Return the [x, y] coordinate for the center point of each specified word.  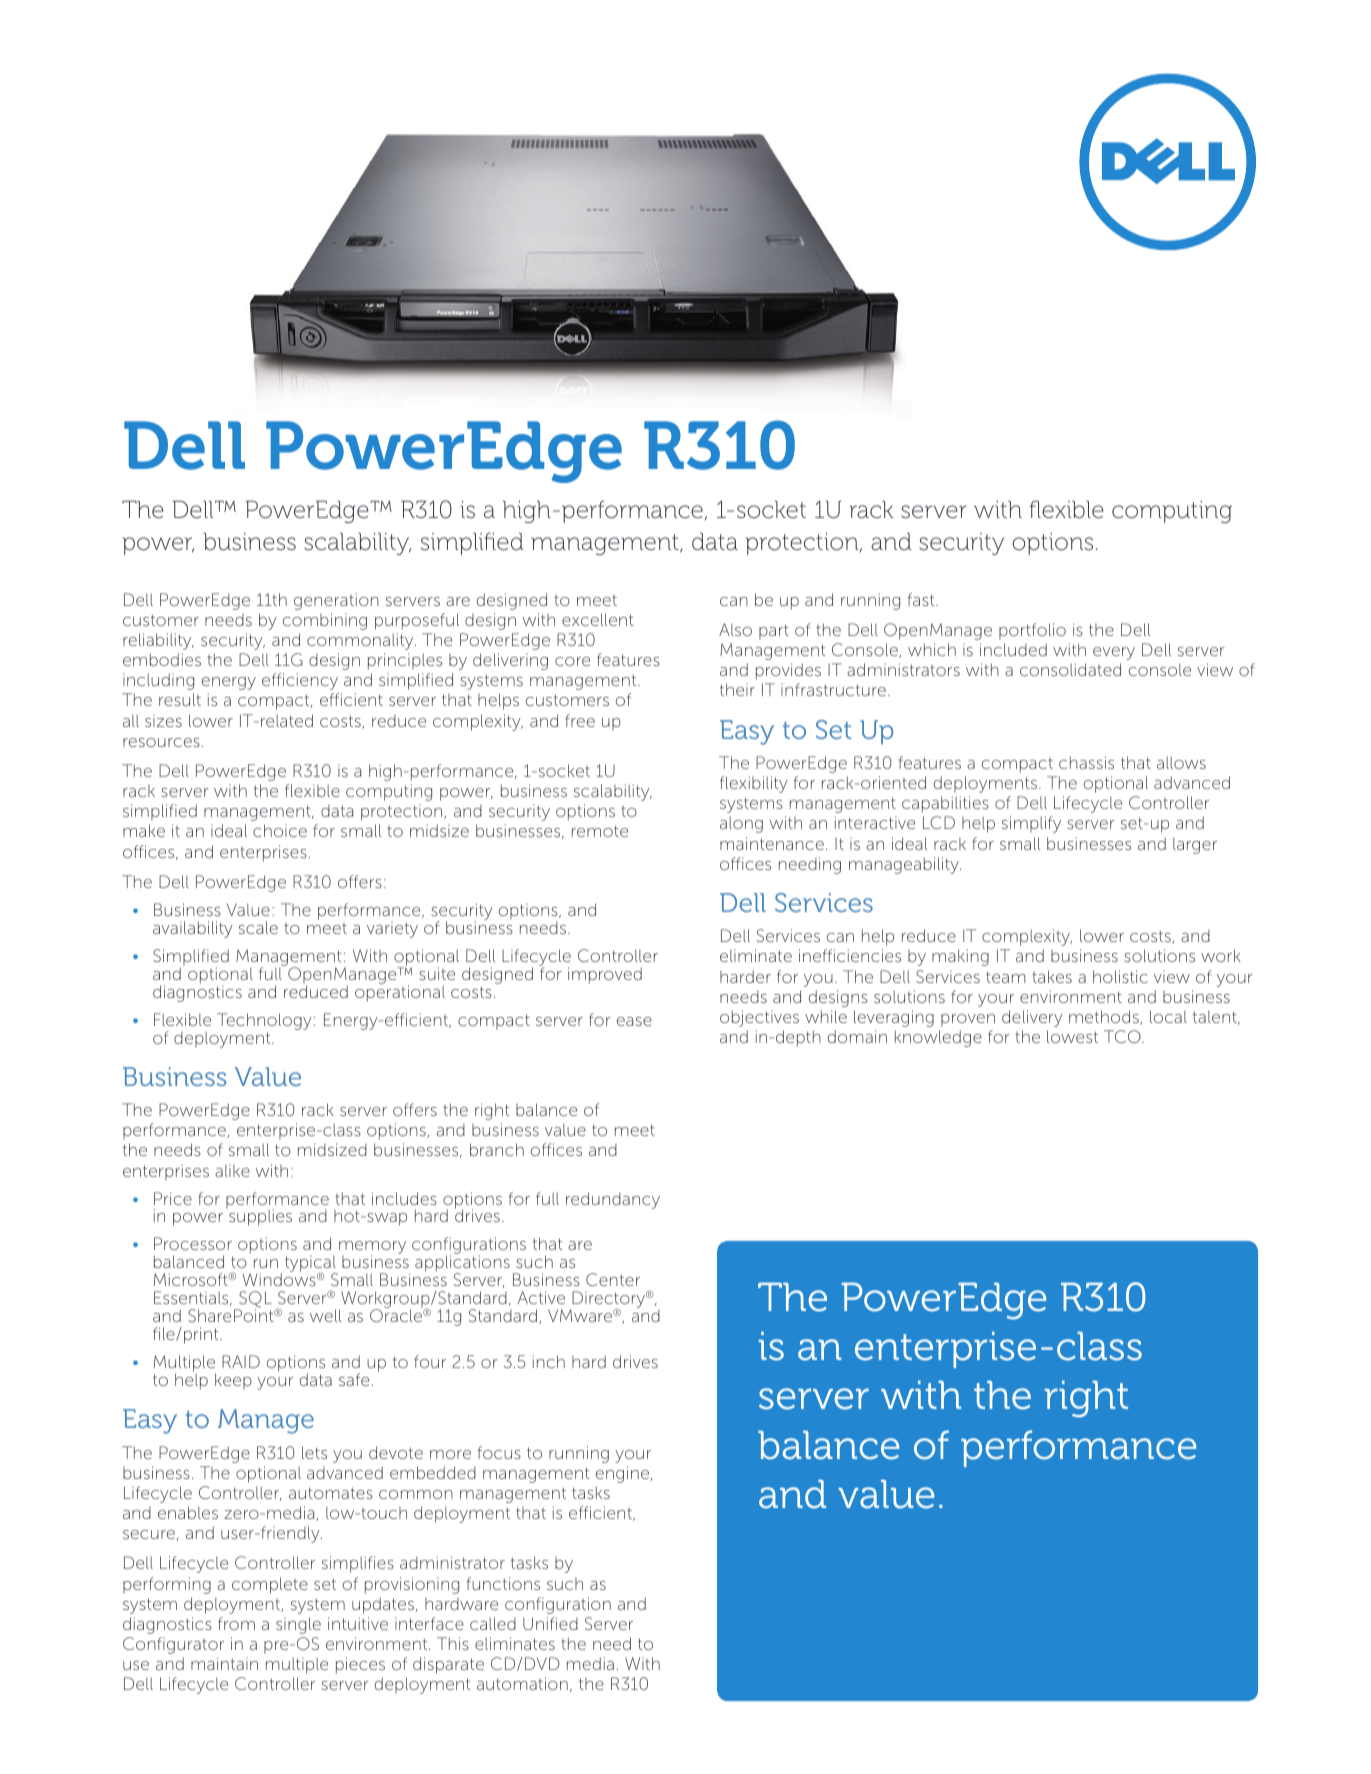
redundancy [613, 1200]
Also [735, 629]
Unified [550, 1623]
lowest [1072, 1036]
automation [522, 1683]
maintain [224, 1663]
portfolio [1032, 631]
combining [324, 621]
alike [232, 1170]
